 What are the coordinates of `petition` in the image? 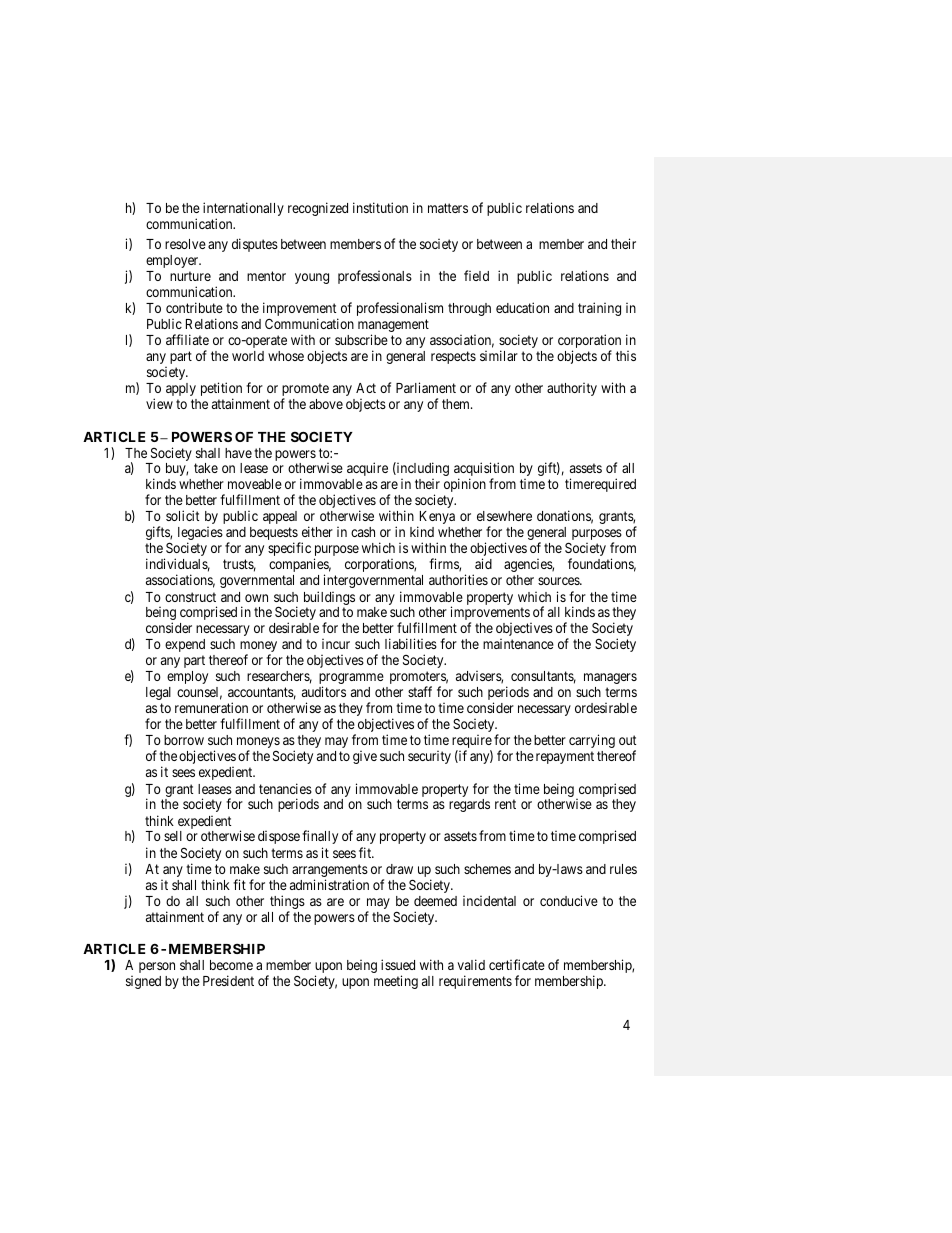 It's located at (221, 390).
